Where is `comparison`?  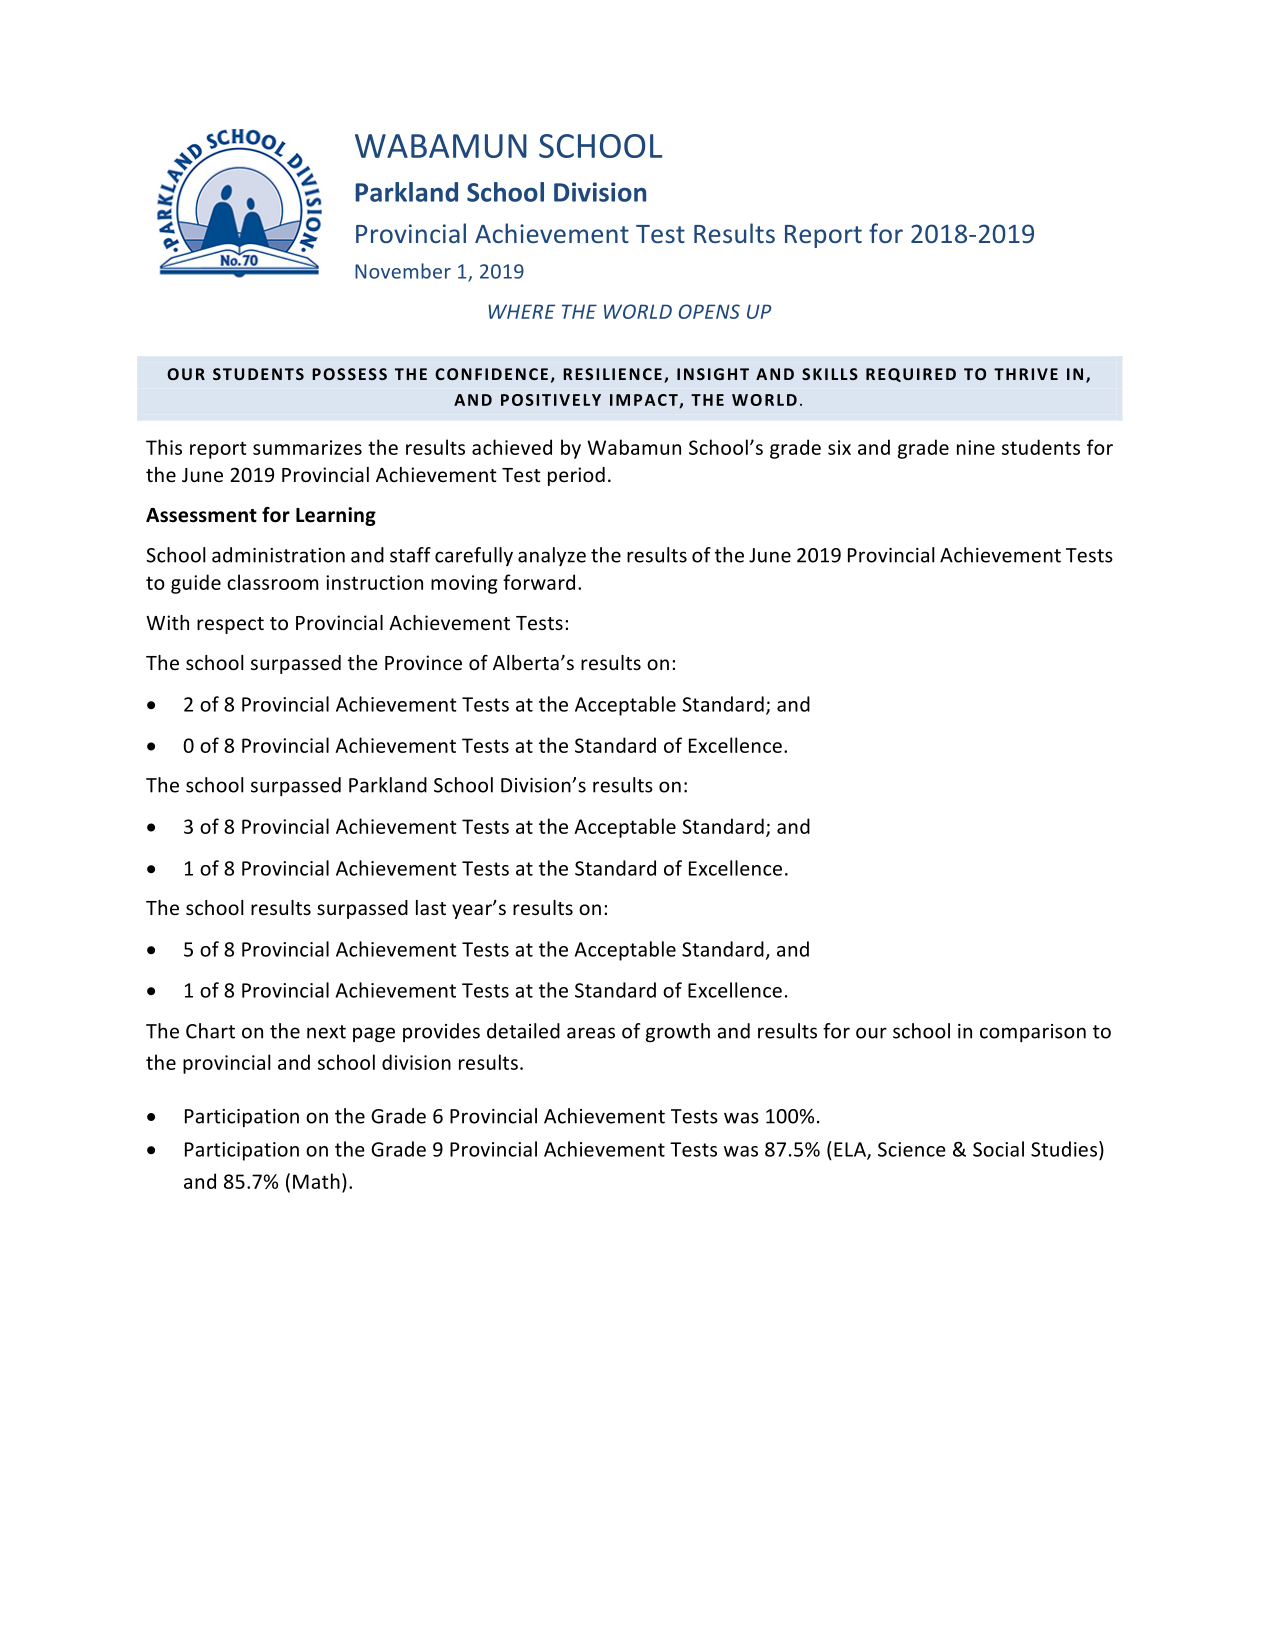
comparison is located at coordinates (1033, 1033).
